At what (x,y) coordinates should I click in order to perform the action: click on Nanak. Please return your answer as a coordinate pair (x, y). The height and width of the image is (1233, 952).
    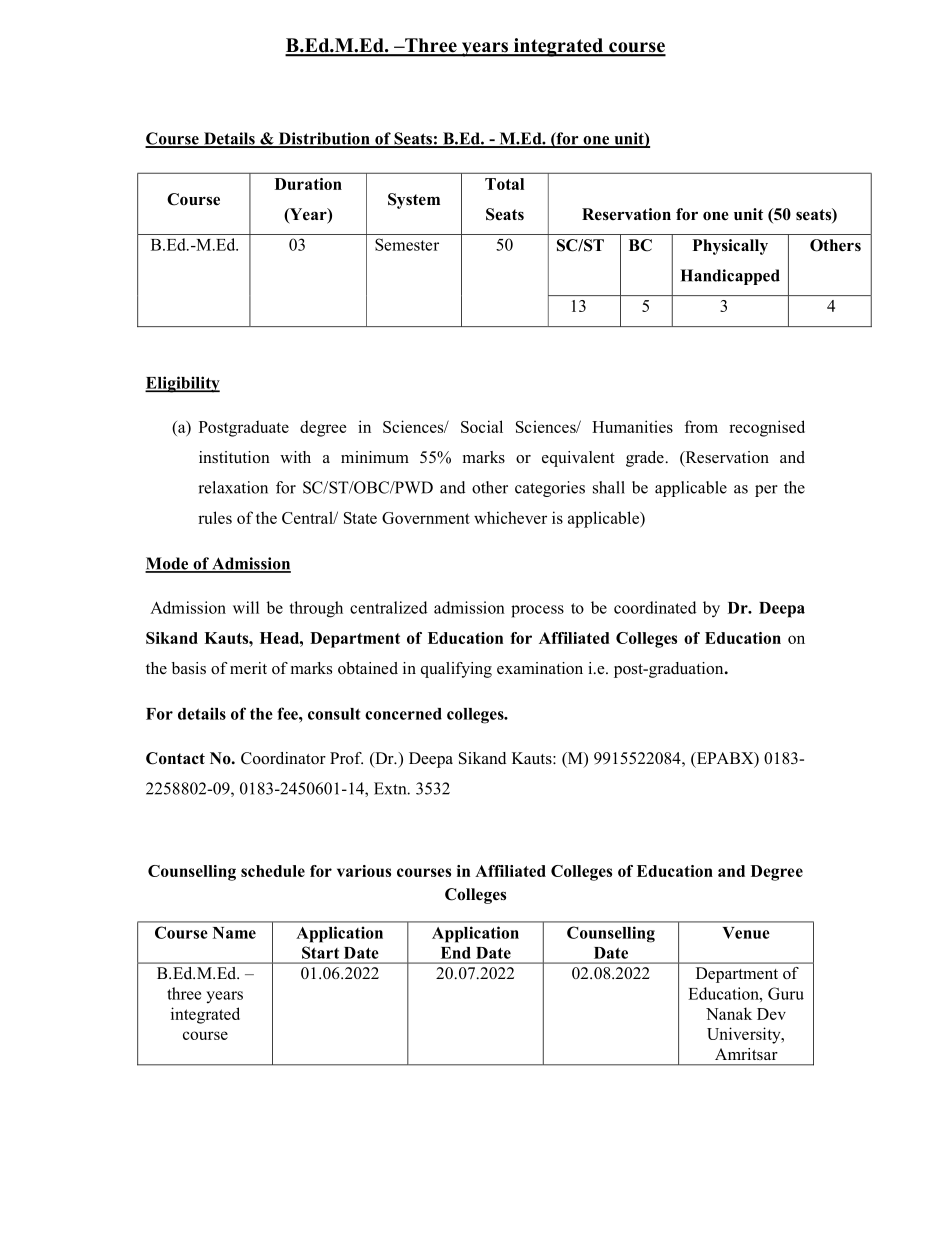
    Looking at the image, I should click on (729, 1013).
